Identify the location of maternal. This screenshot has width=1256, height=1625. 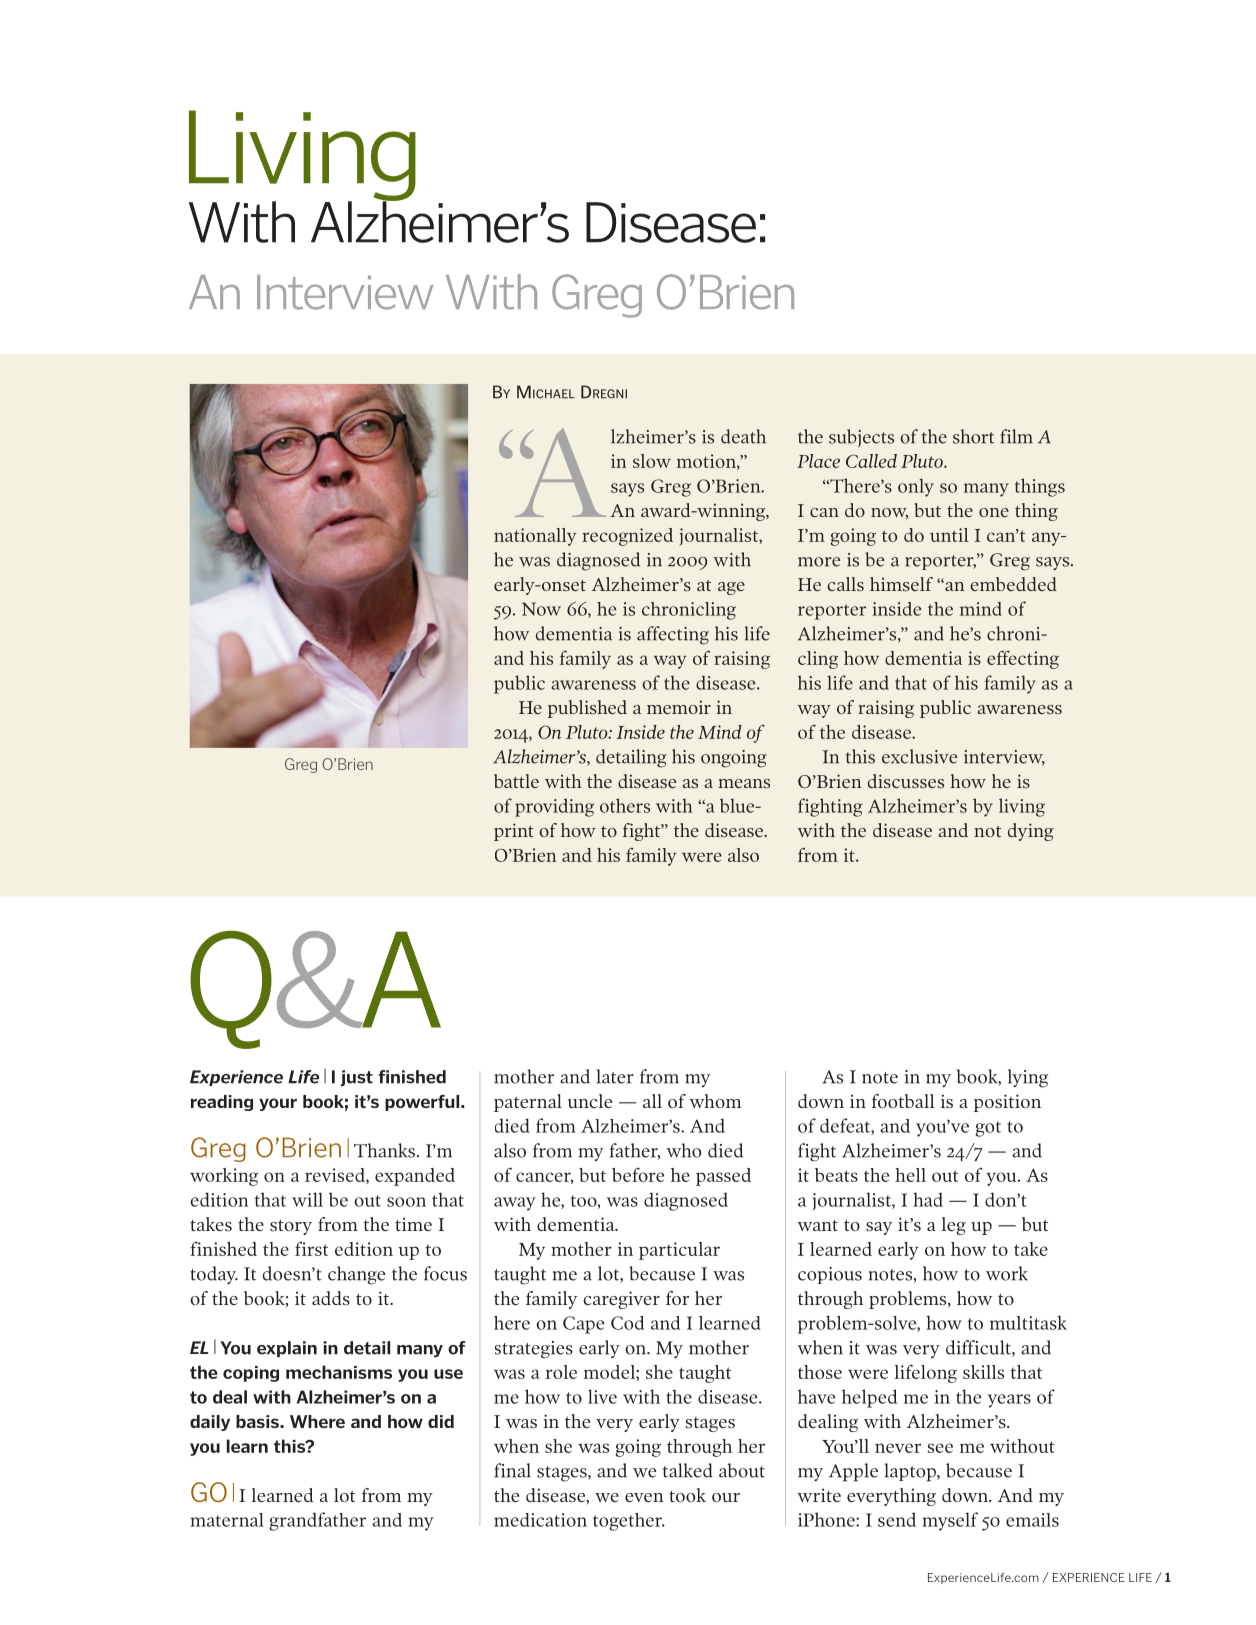
(227, 1520).
